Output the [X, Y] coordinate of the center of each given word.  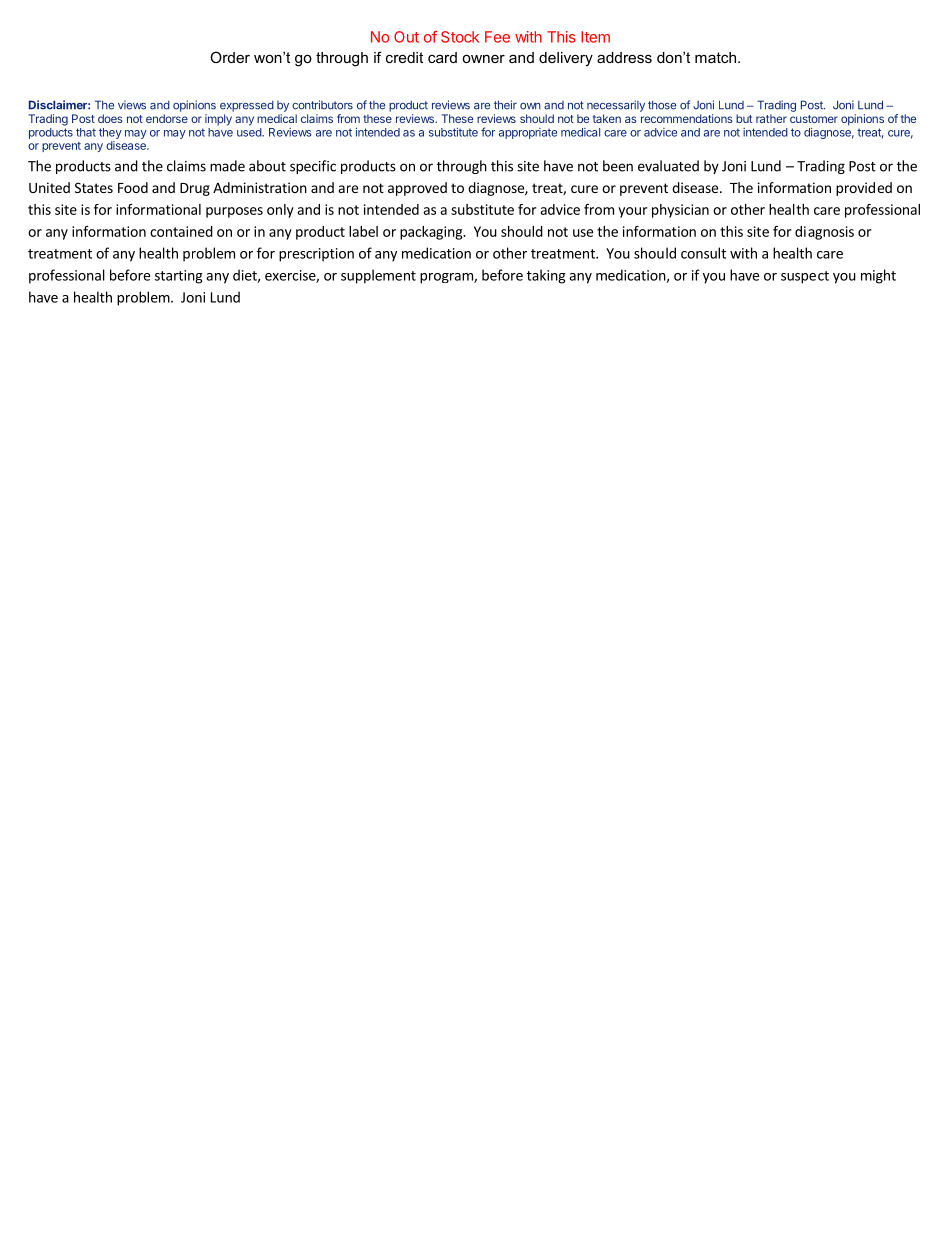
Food [133, 187]
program [447, 278]
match [715, 57]
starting [179, 277]
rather [771, 118]
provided [864, 189]
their [505, 105]
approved [417, 189]
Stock [460, 37]
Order [230, 57]
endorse [167, 118]
